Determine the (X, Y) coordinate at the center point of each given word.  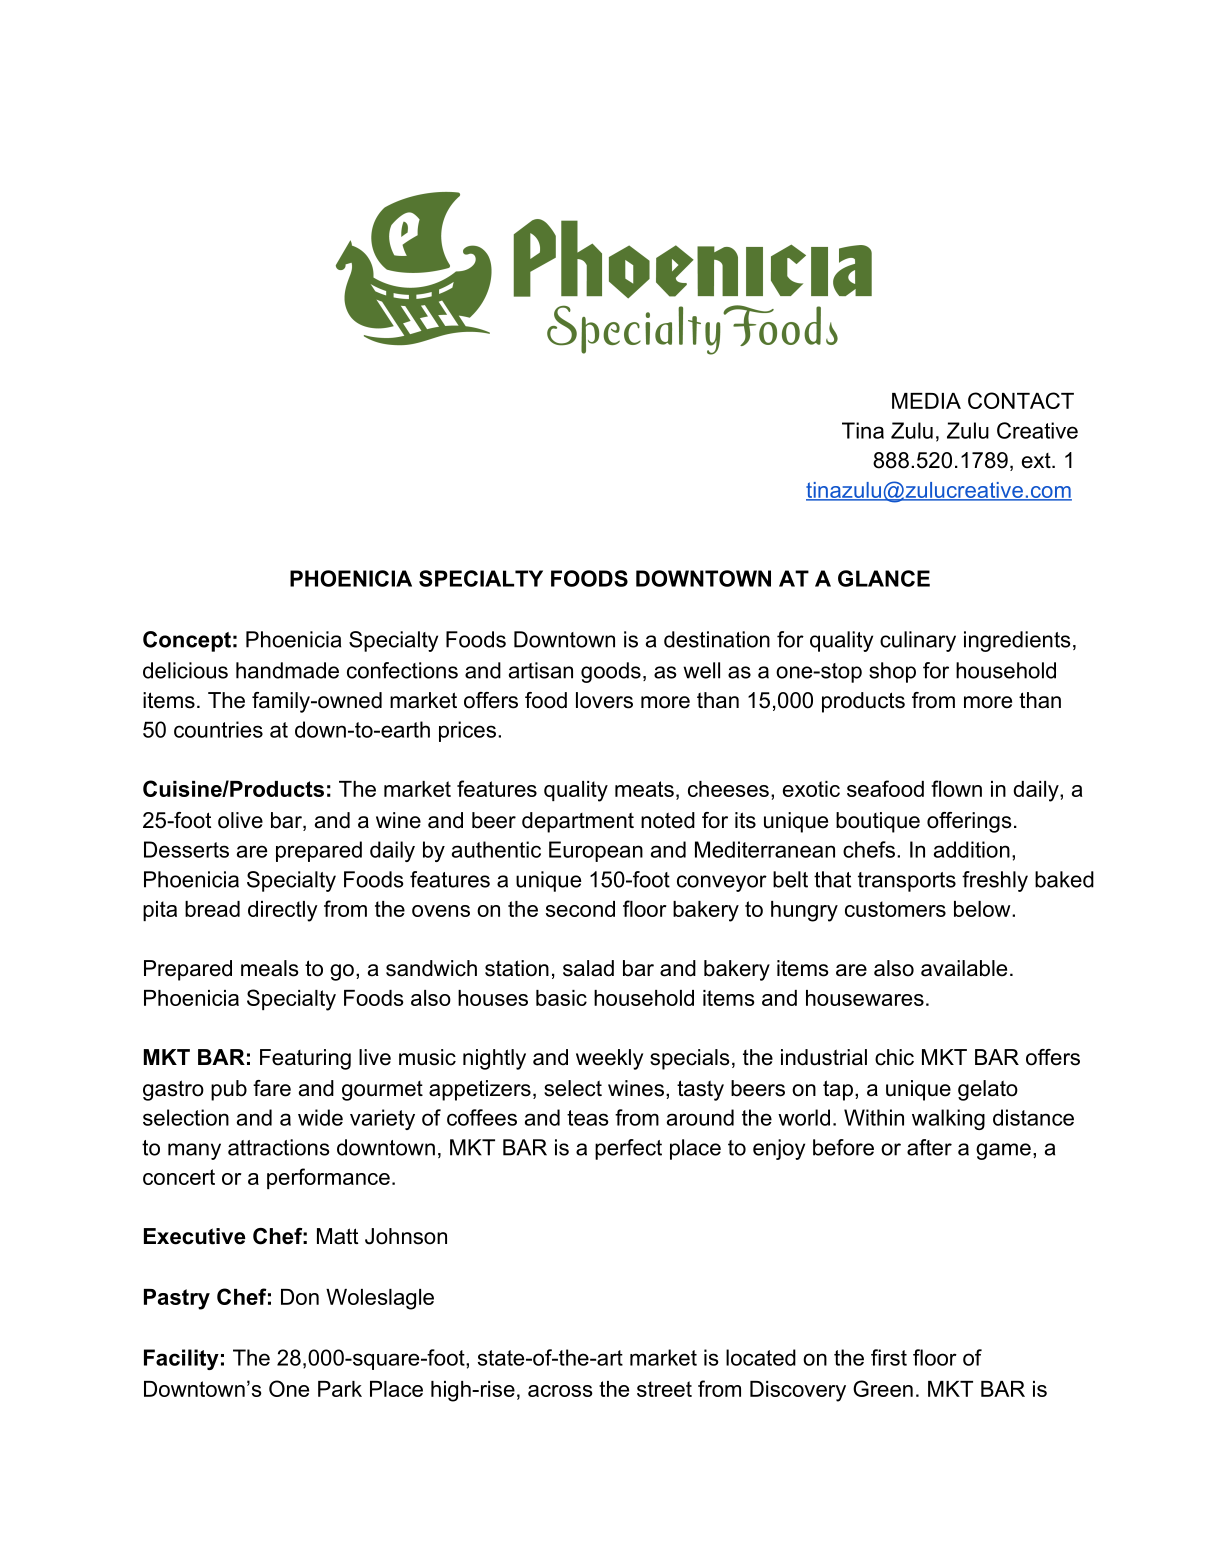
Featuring (305, 1059)
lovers (604, 700)
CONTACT (1021, 400)
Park (340, 1389)
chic (894, 1057)
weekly (609, 1059)
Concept (187, 641)
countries (218, 729)
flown (956, 788)
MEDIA (926, 401)
